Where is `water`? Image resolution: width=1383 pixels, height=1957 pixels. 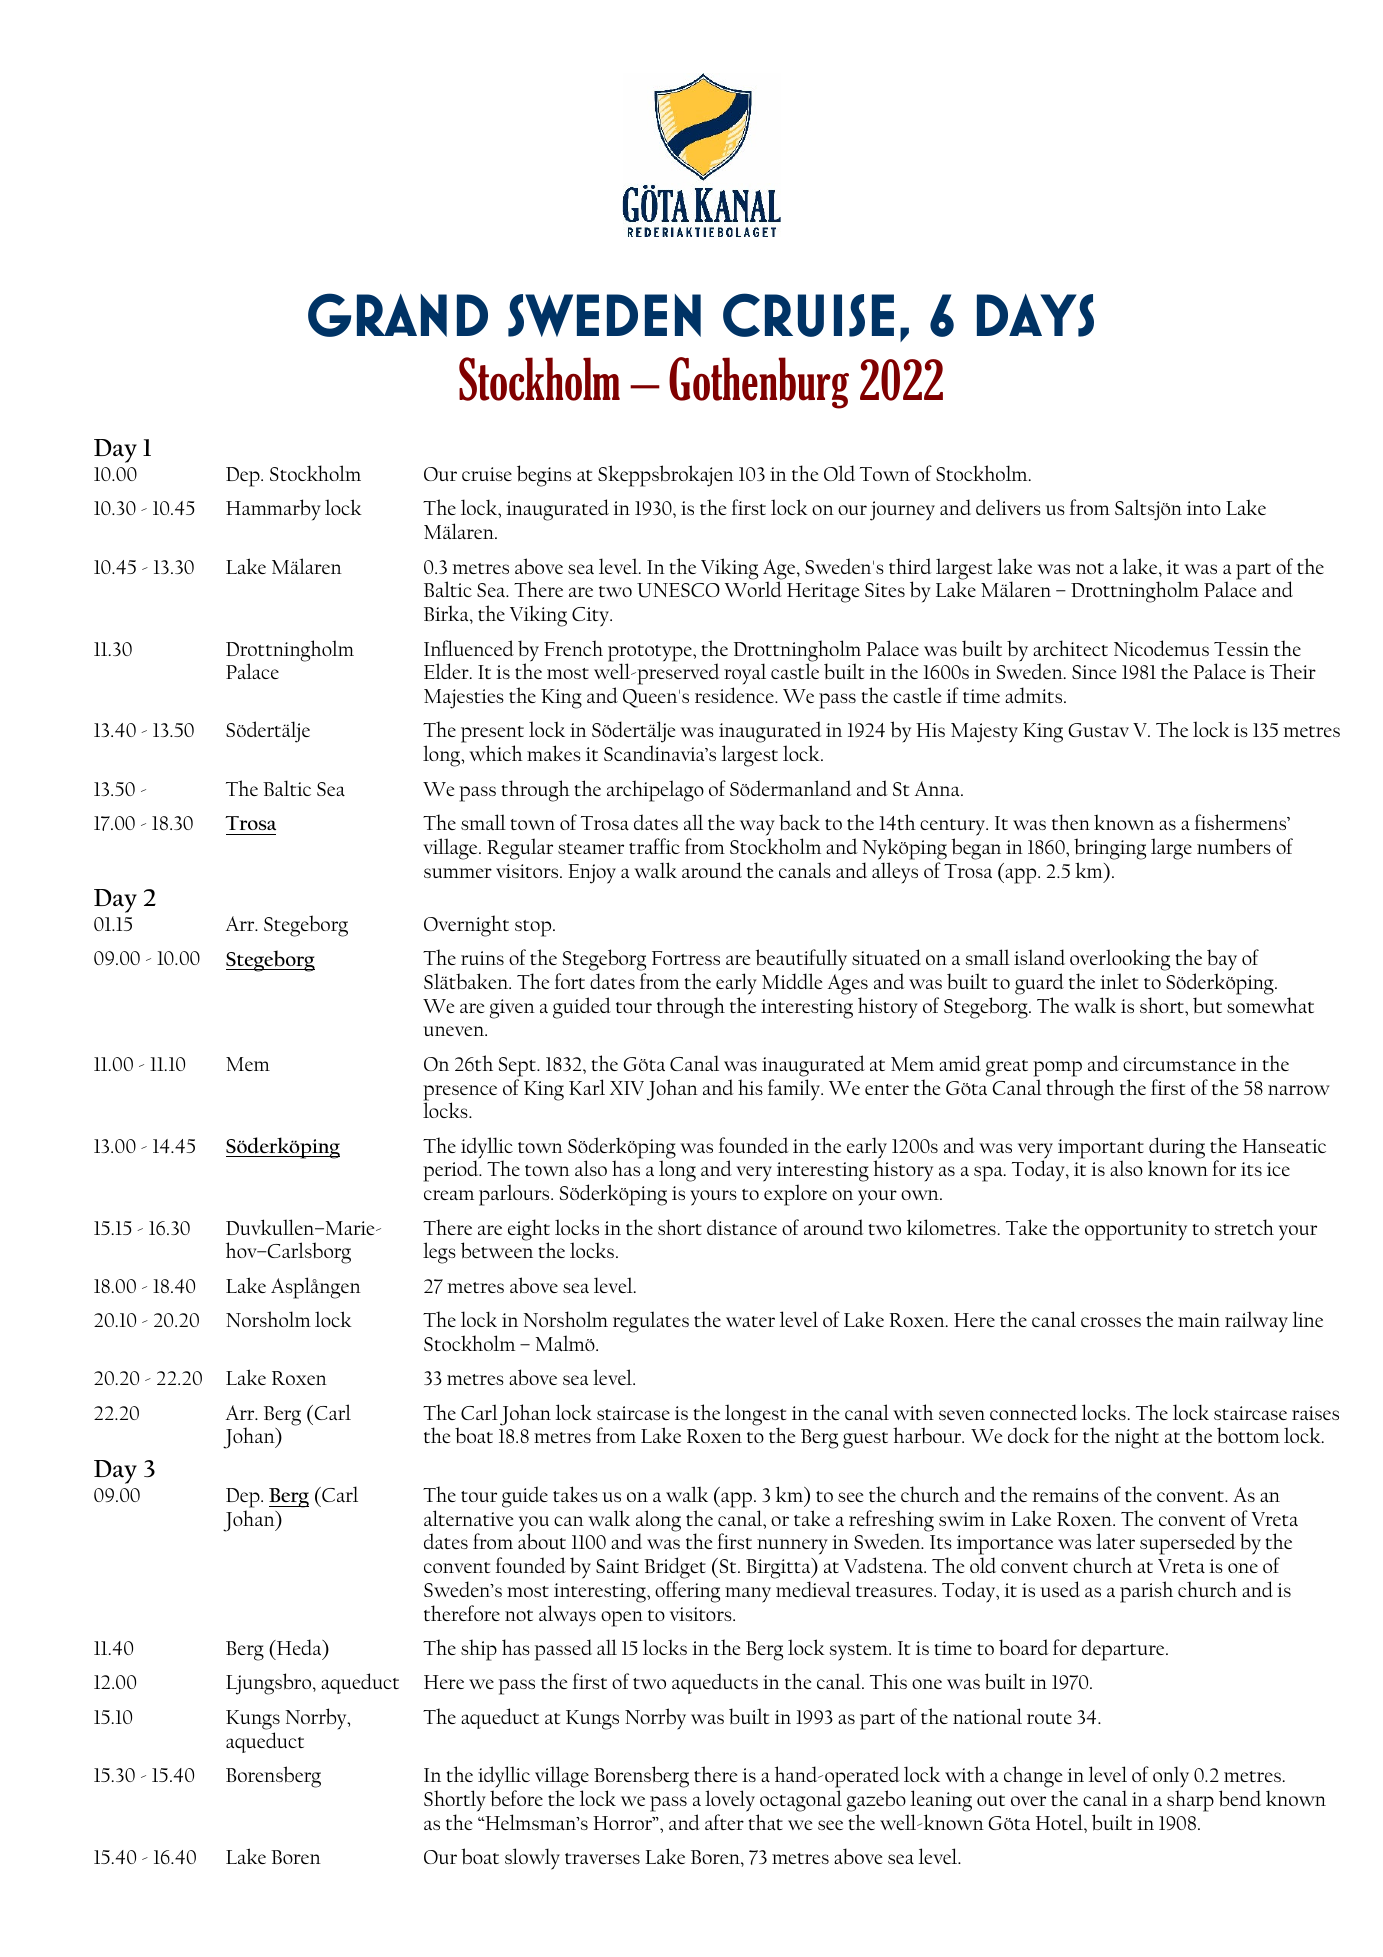 water is located at coordinates (750, 1322).
